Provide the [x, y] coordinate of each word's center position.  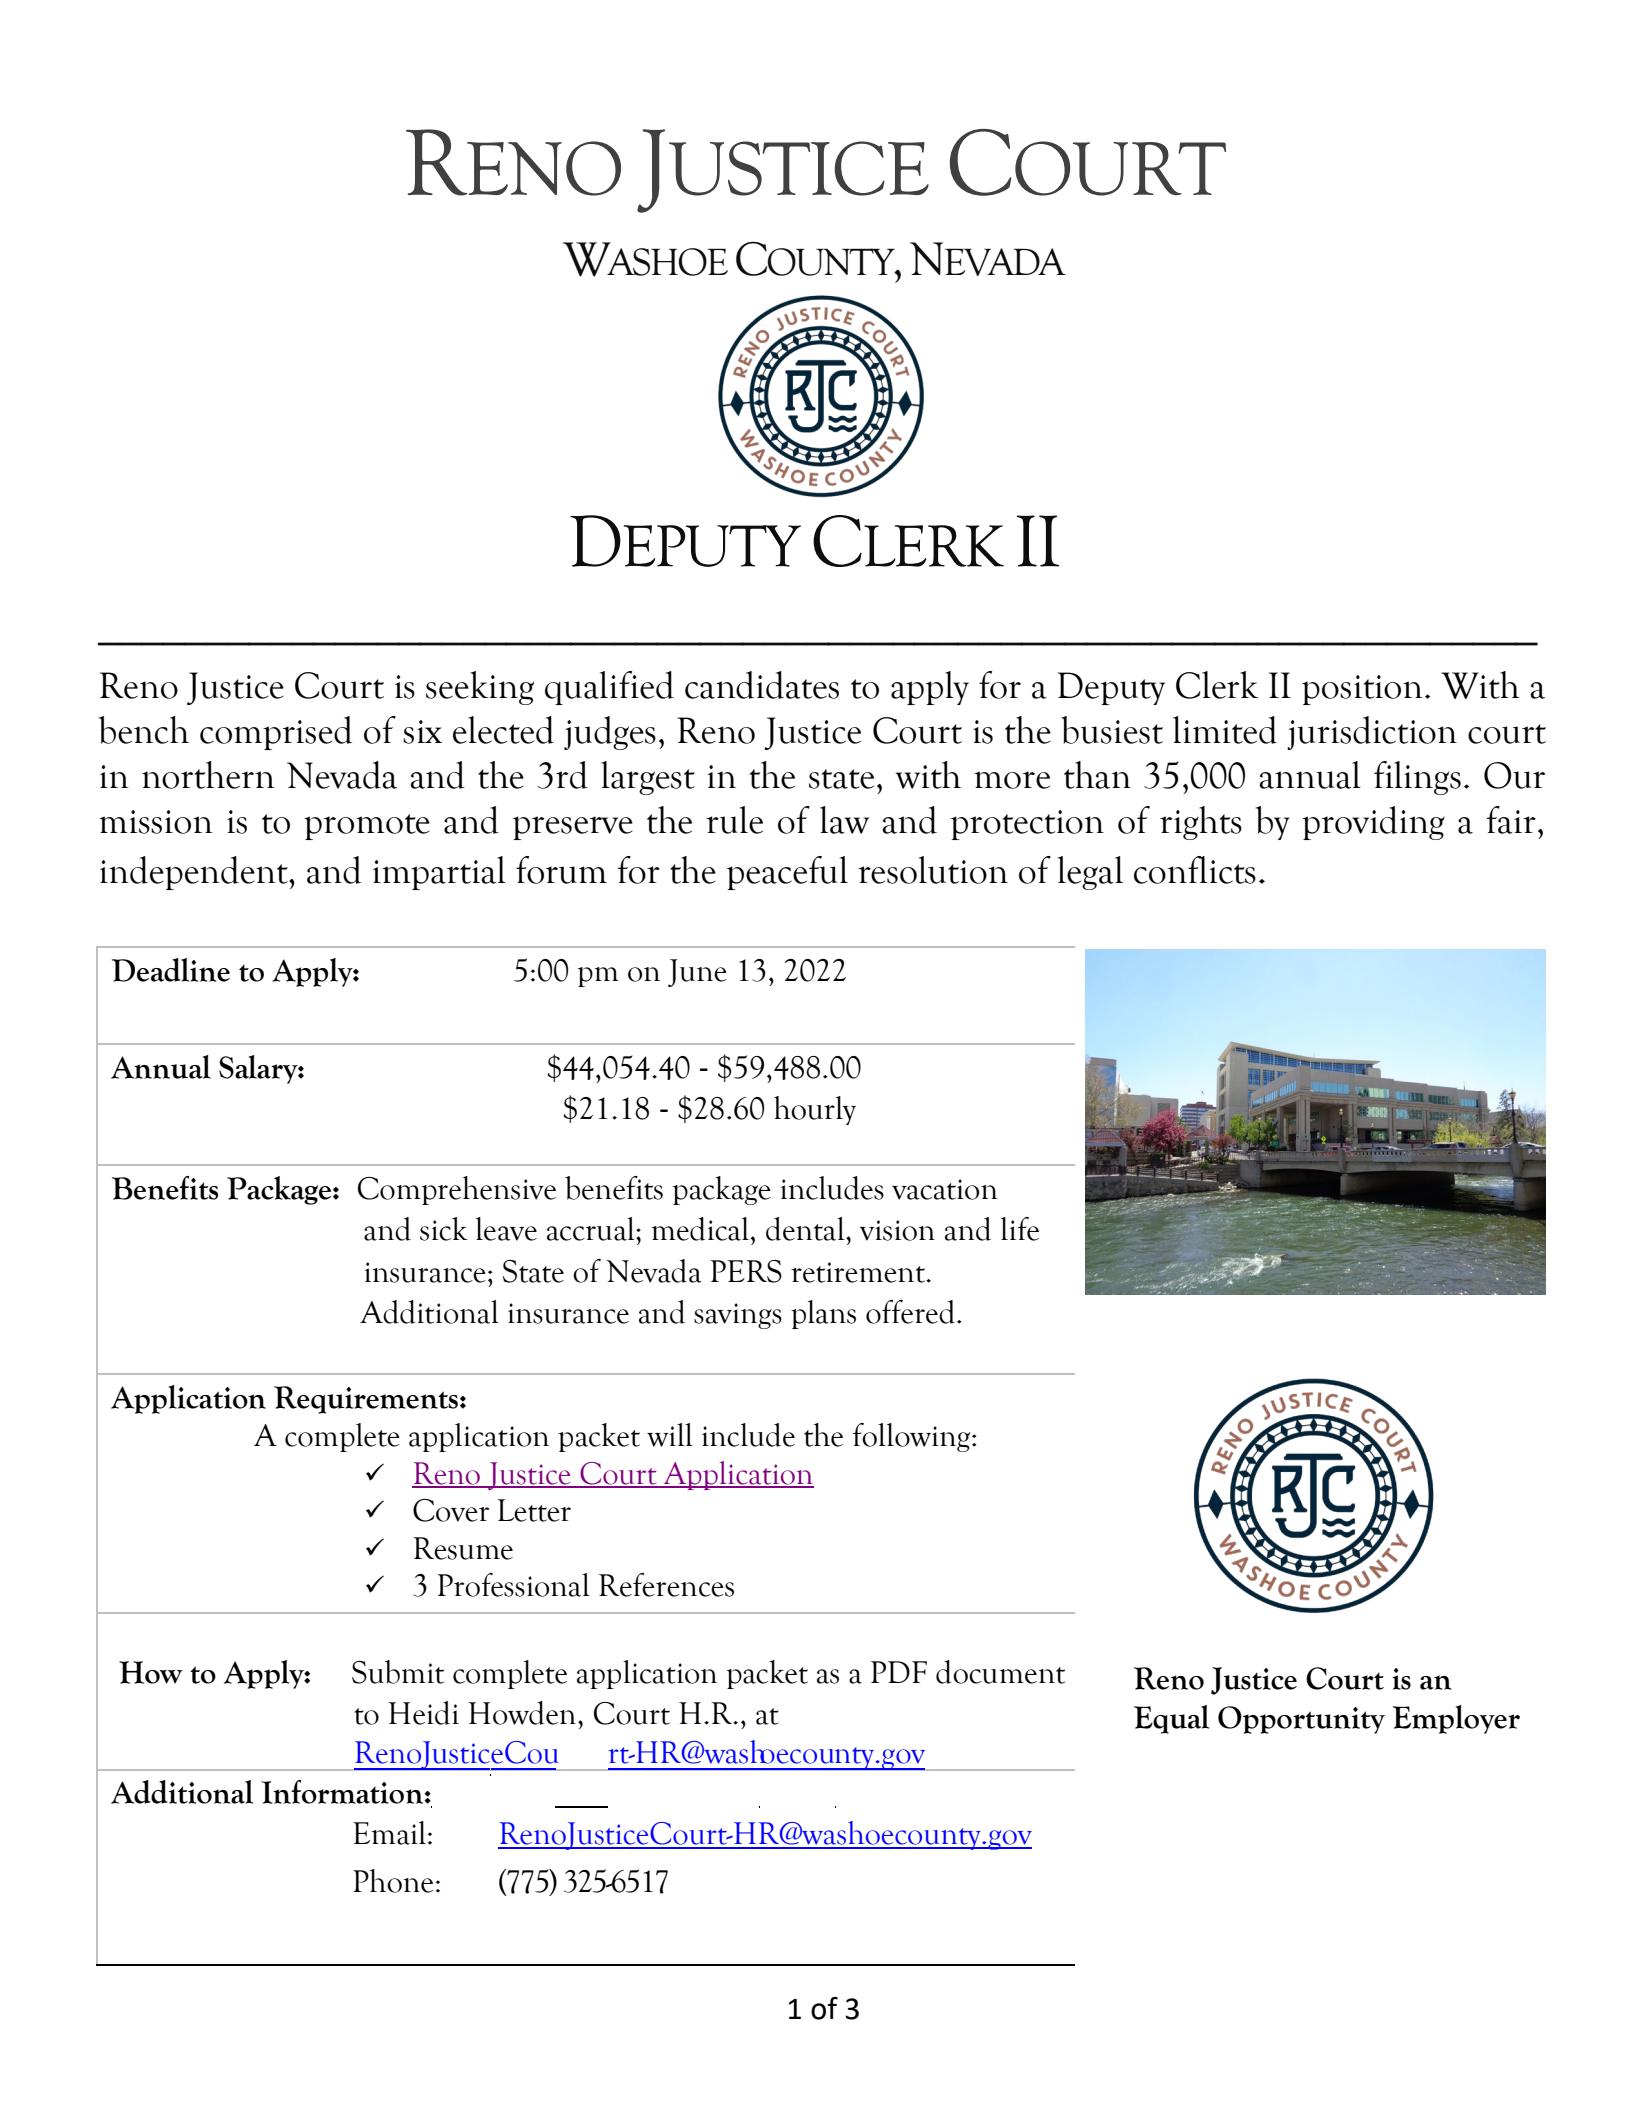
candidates [762, 685]
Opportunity [1301, 1720]
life [1020, 1229]
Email [391, 1833]
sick [444, 1229]
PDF [899, 1672]
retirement [859, 1272]
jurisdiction [1372, 733]
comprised [276, 733]
